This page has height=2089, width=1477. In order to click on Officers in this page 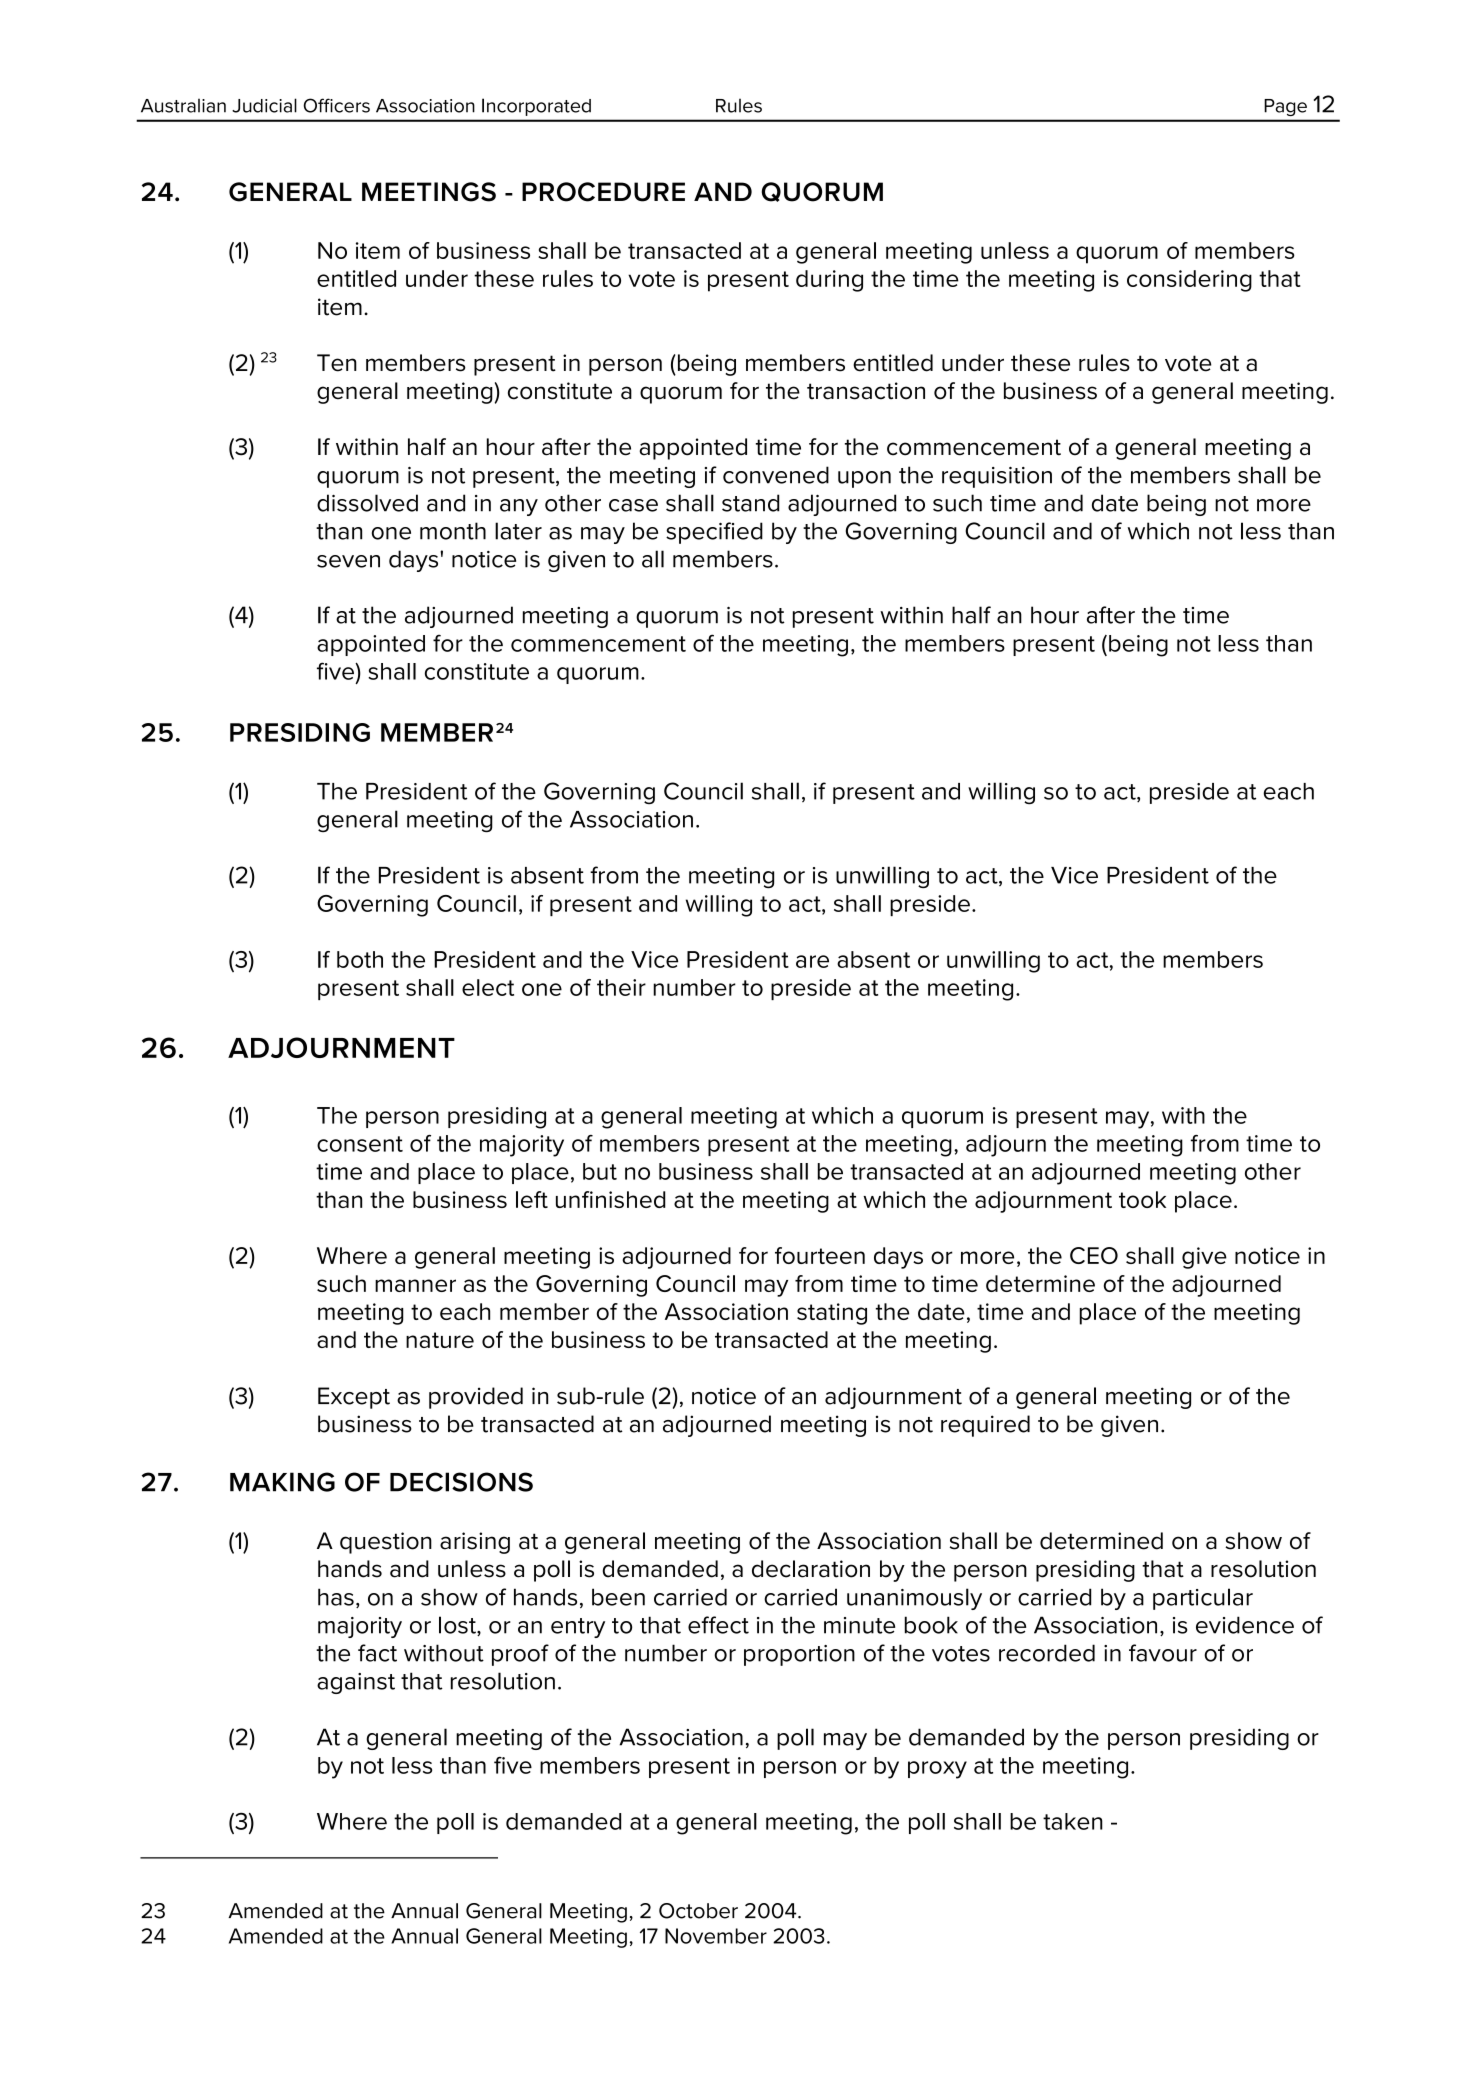, I will do `click(336, 105)`.
